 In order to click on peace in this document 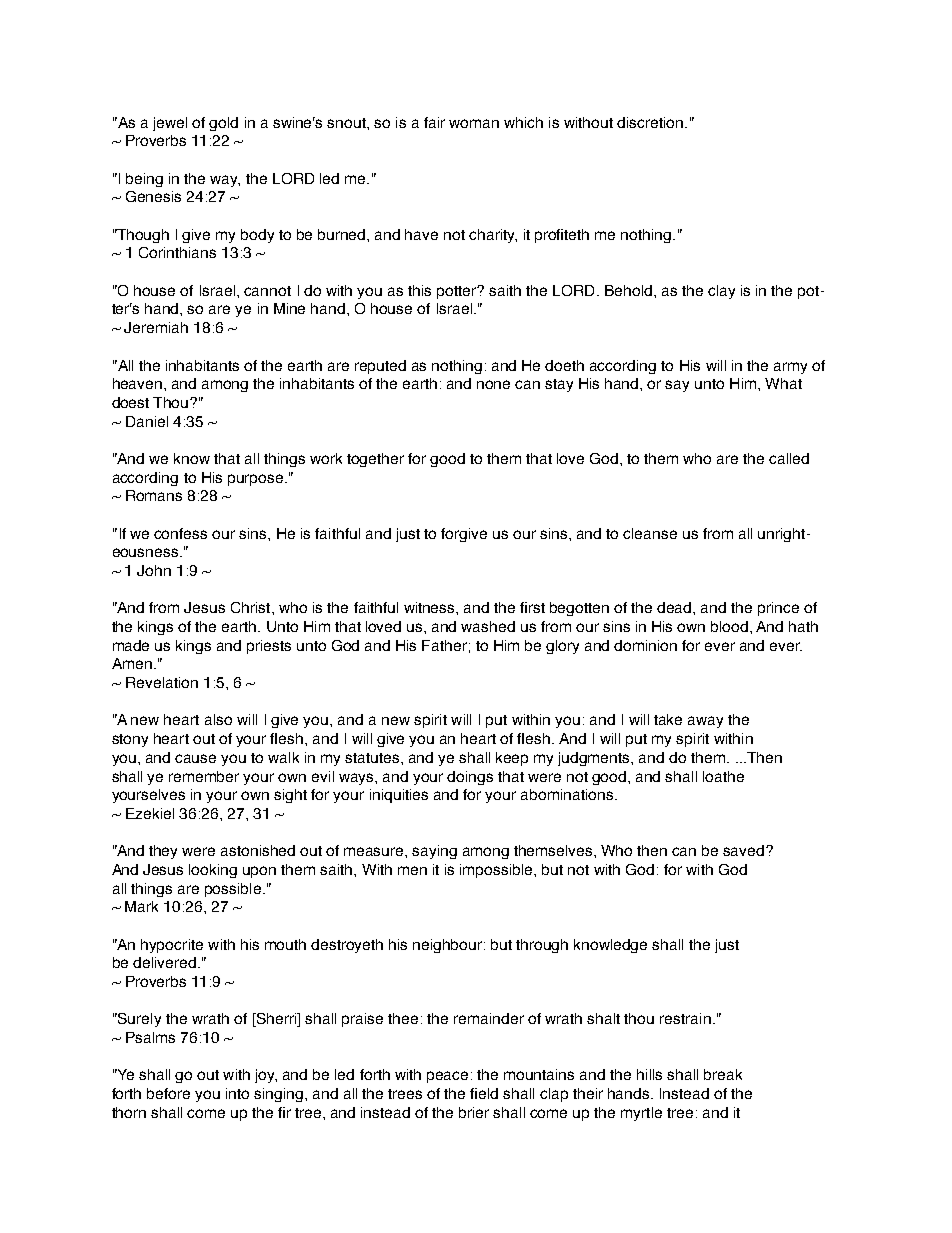, I will do `click(447, 1077)`.
